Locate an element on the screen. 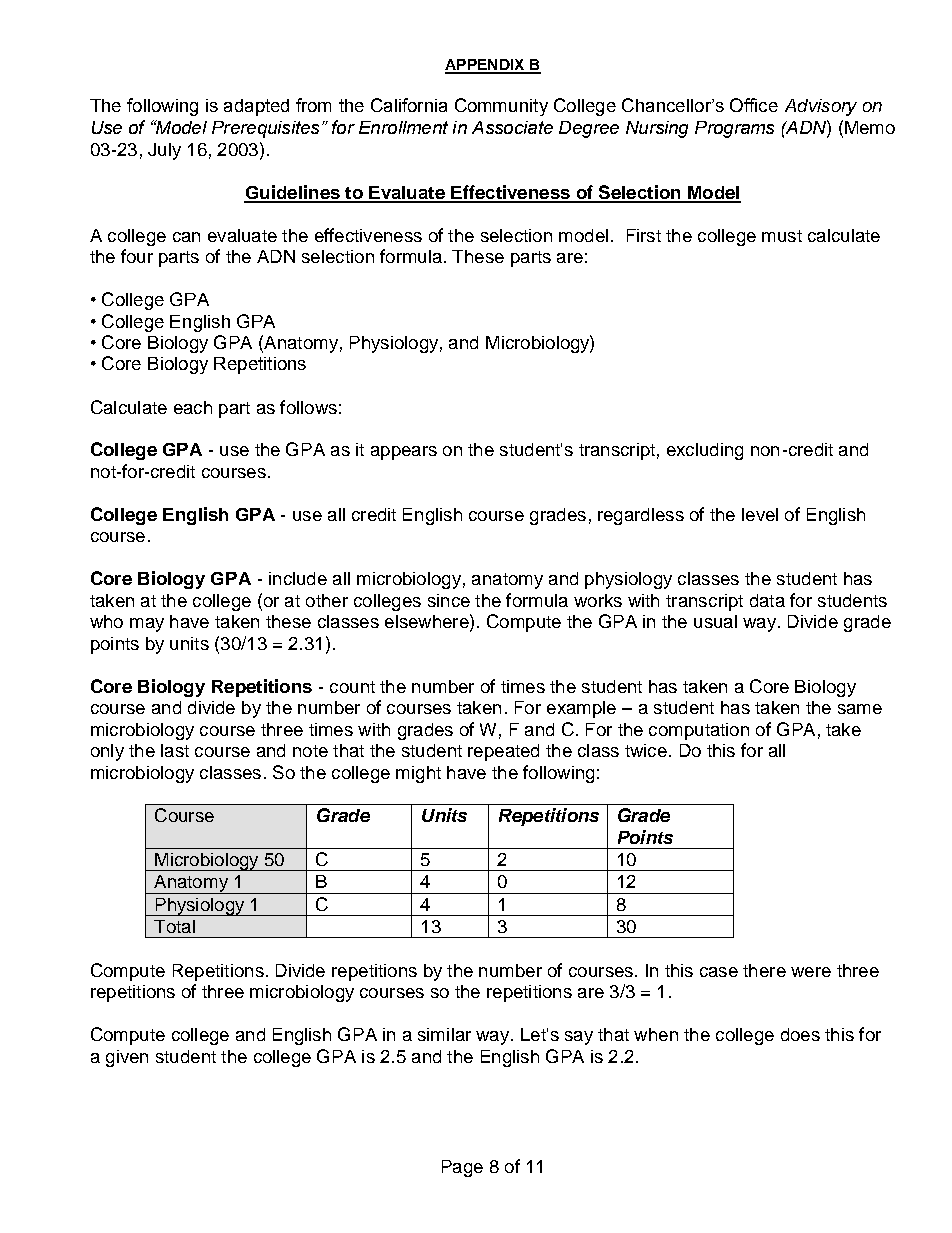 The height and width of the screenshot is (1233, 952). computation is located at coordinates (699, 731).
